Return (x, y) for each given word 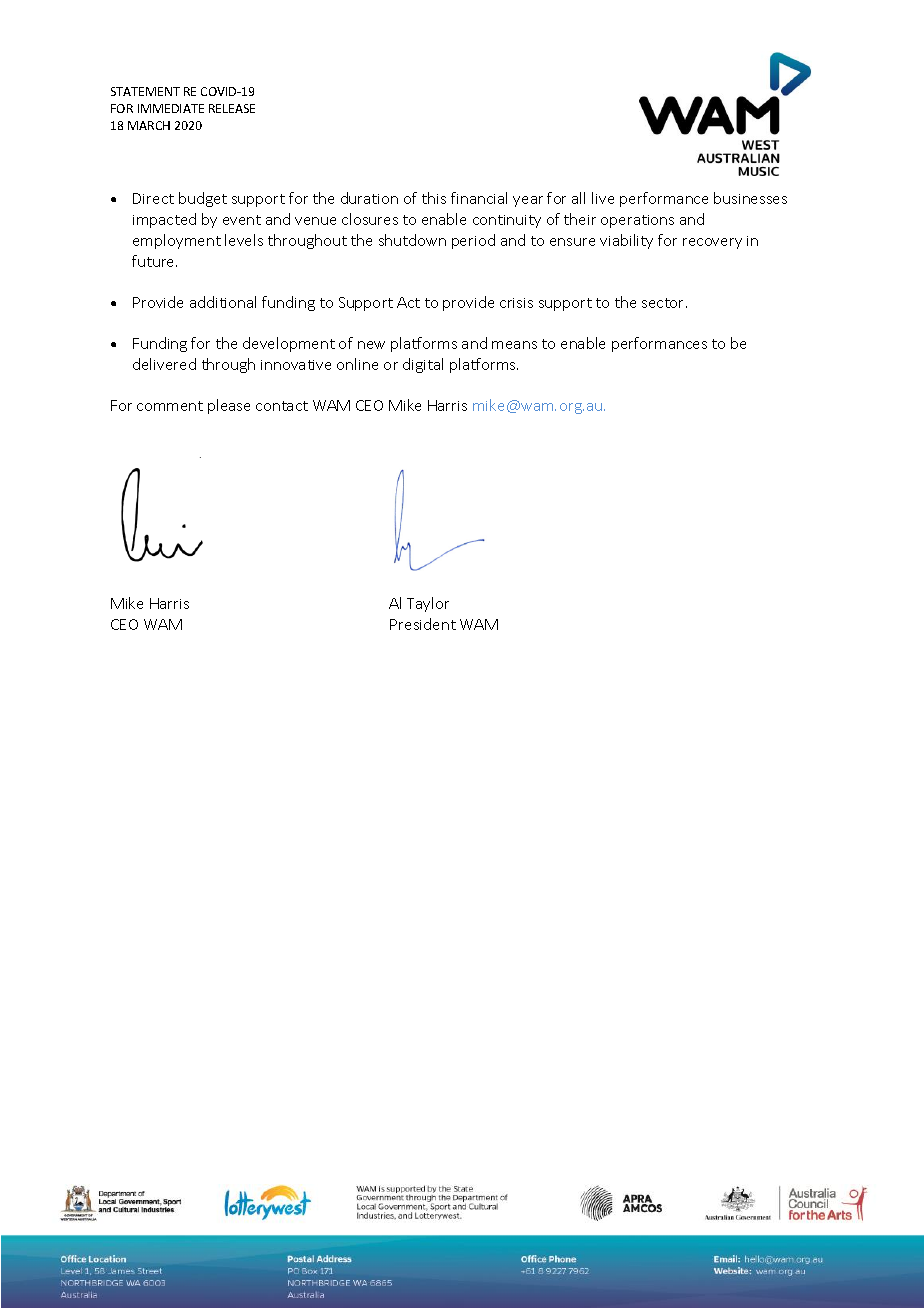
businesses (750, 198)
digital (423, 365)
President (423, 624)
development (289, 344)
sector (664, 303)
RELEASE (232, 108)
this (434, 198)
